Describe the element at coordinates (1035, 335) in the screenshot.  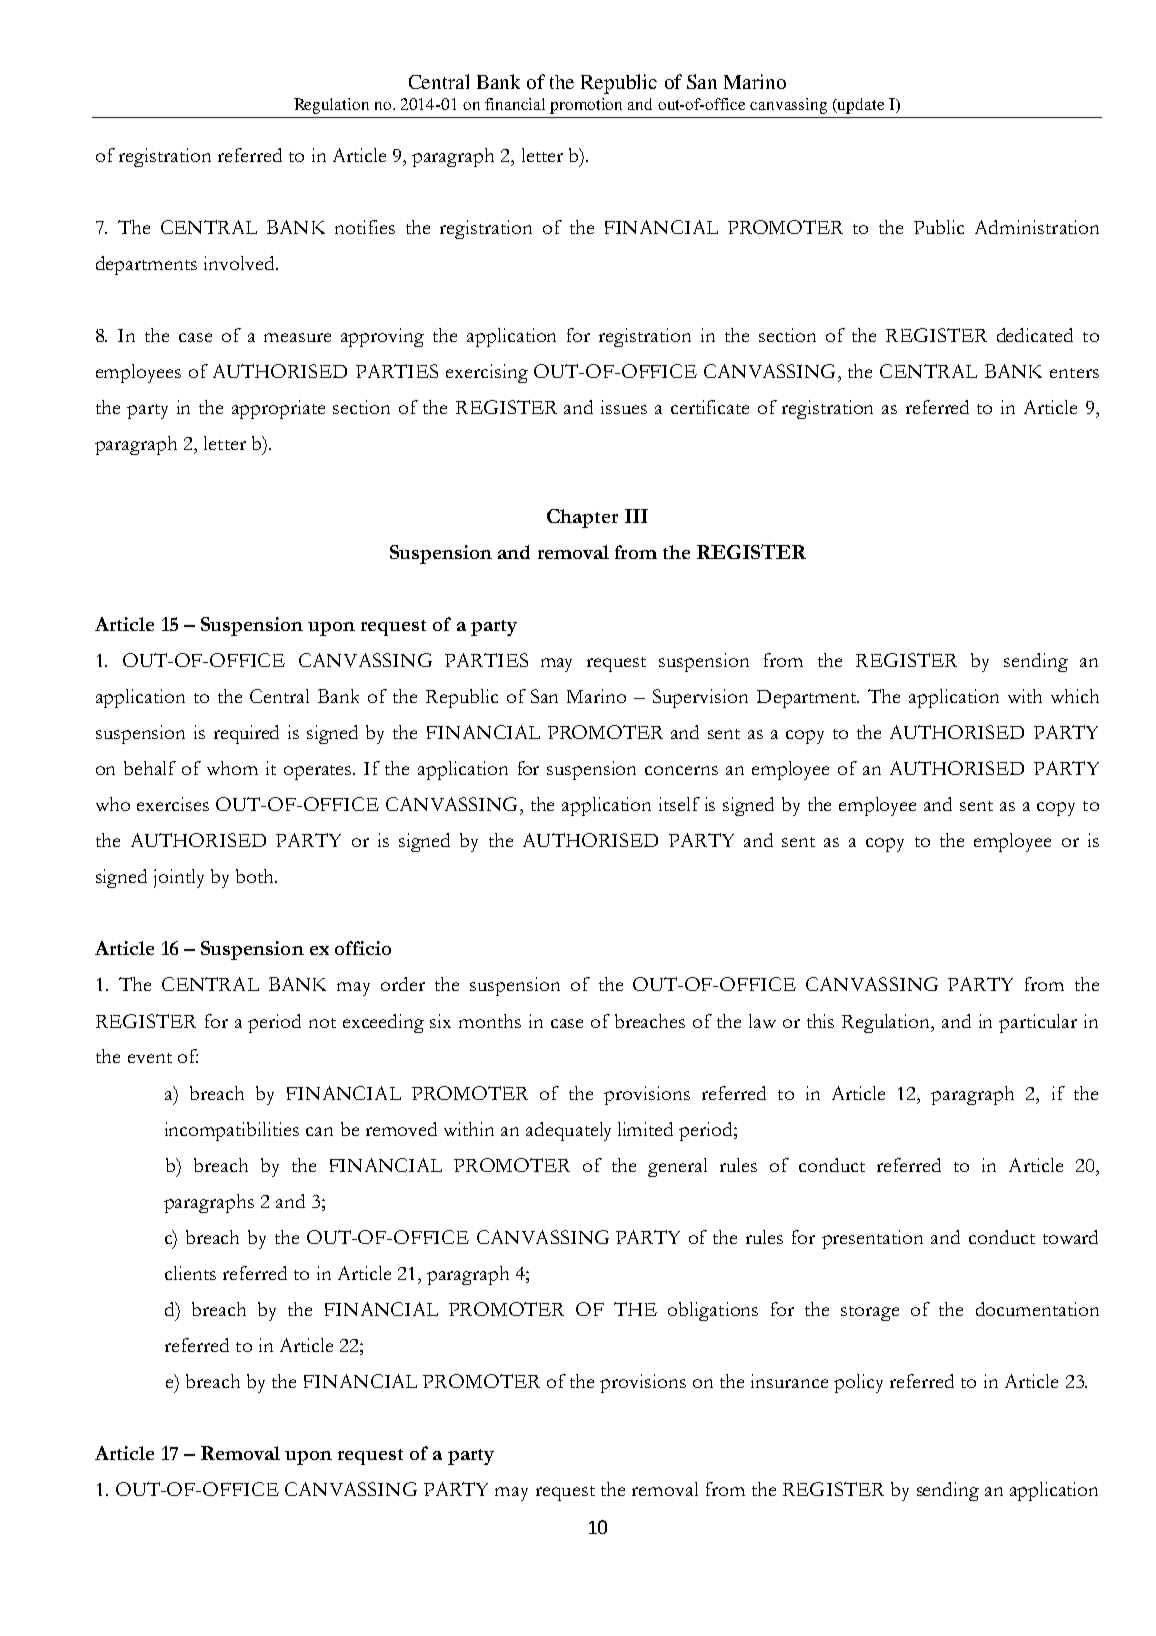
I see `dedicated` at that location.
